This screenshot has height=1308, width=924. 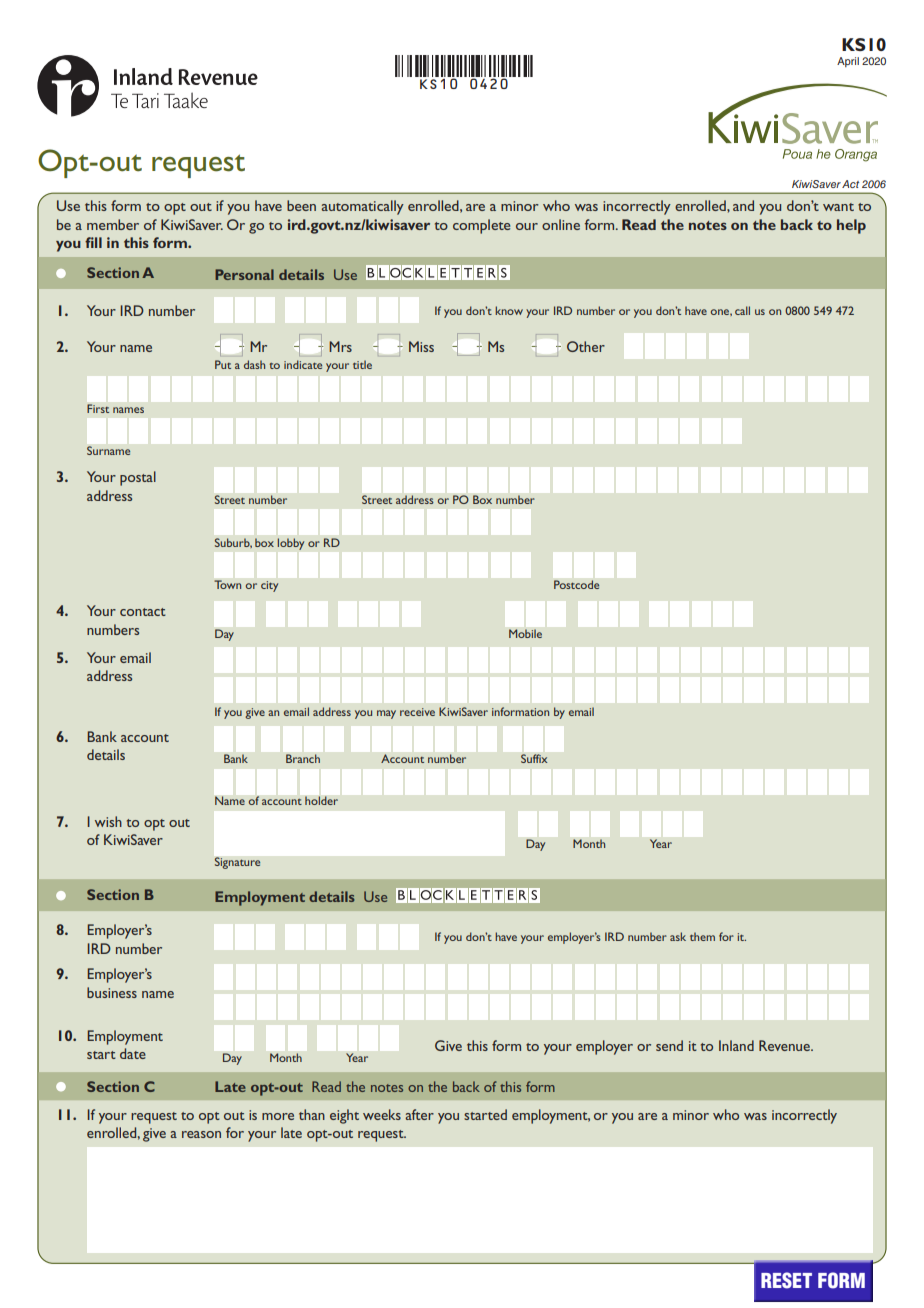 I want to click on complete, so click(x=481, y=226).
